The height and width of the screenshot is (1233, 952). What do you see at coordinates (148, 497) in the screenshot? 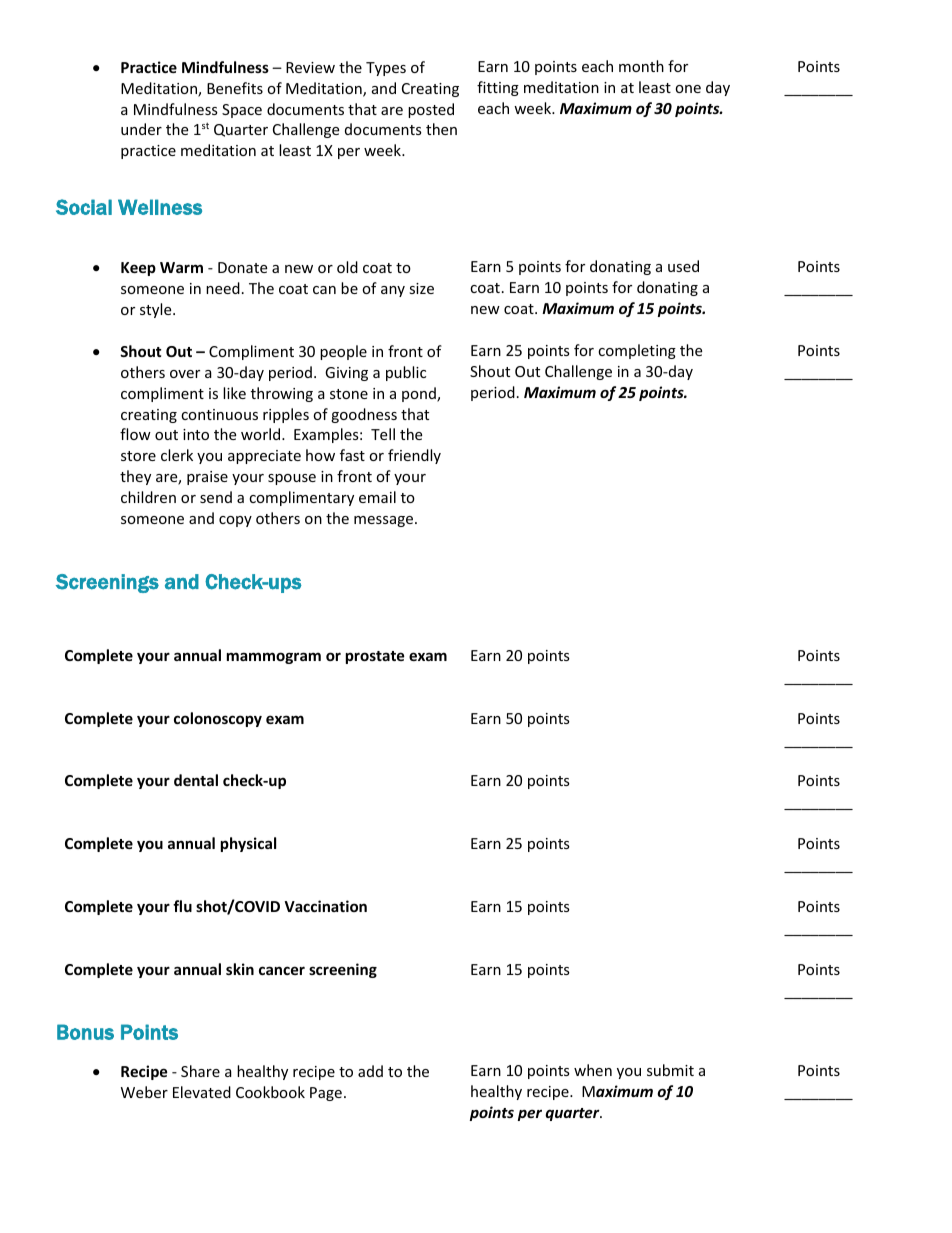
I see `children` at bounding box center [148, 497].
